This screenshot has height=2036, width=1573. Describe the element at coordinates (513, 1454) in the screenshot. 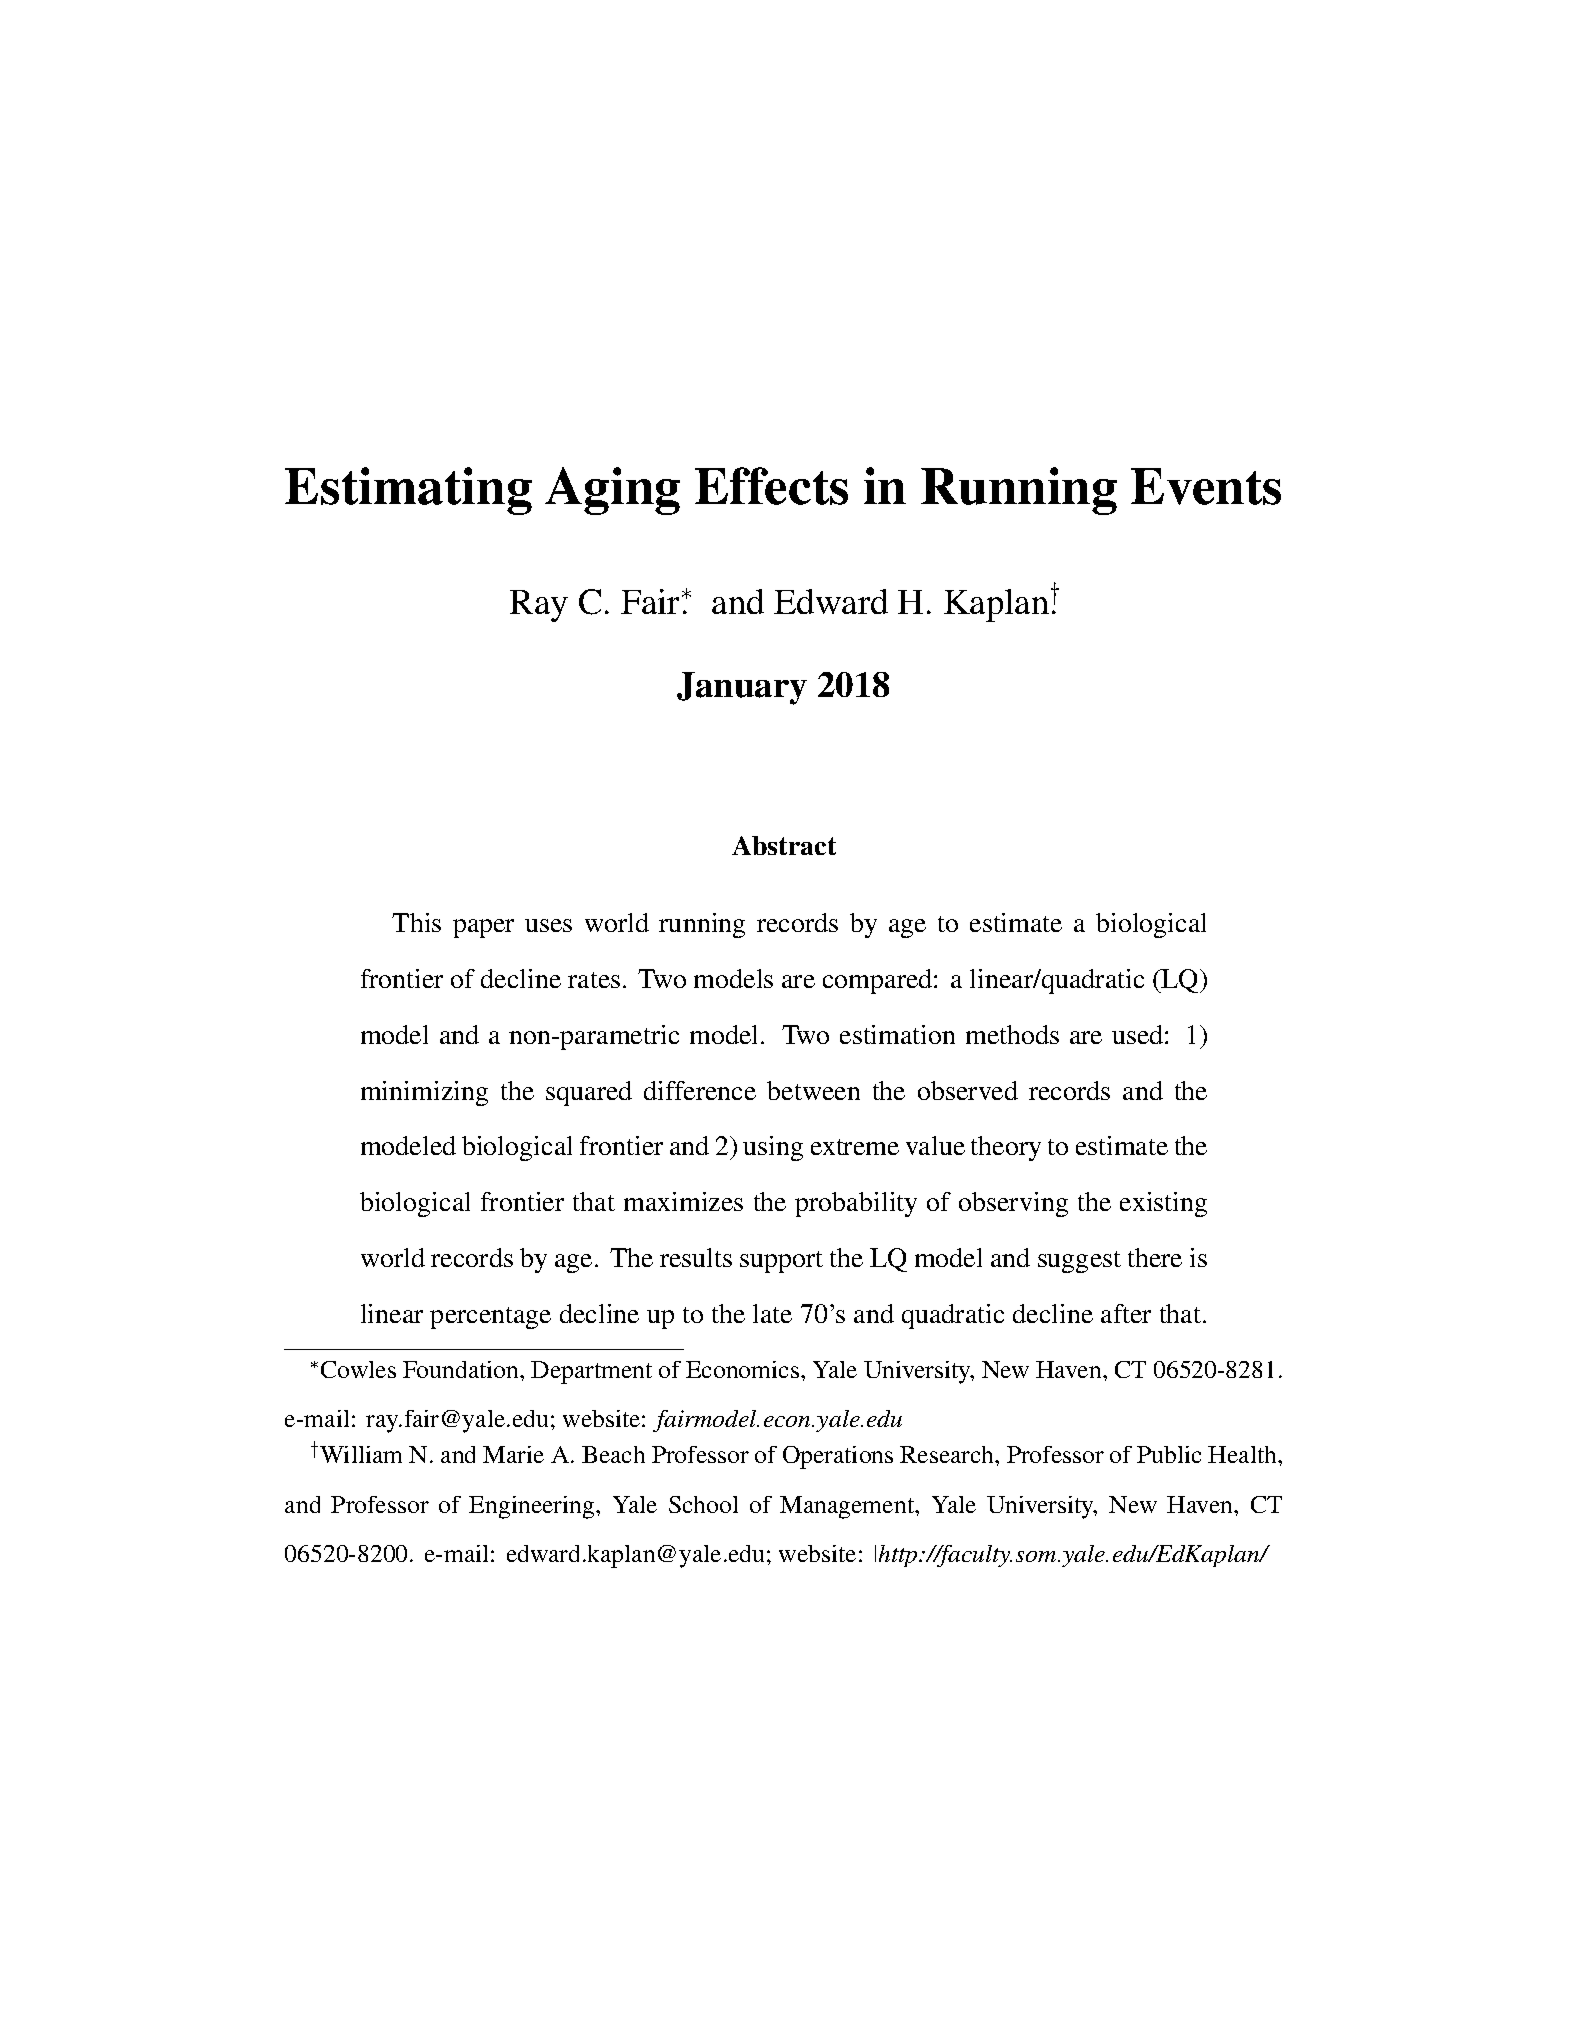

I see `Marie` at that location.
